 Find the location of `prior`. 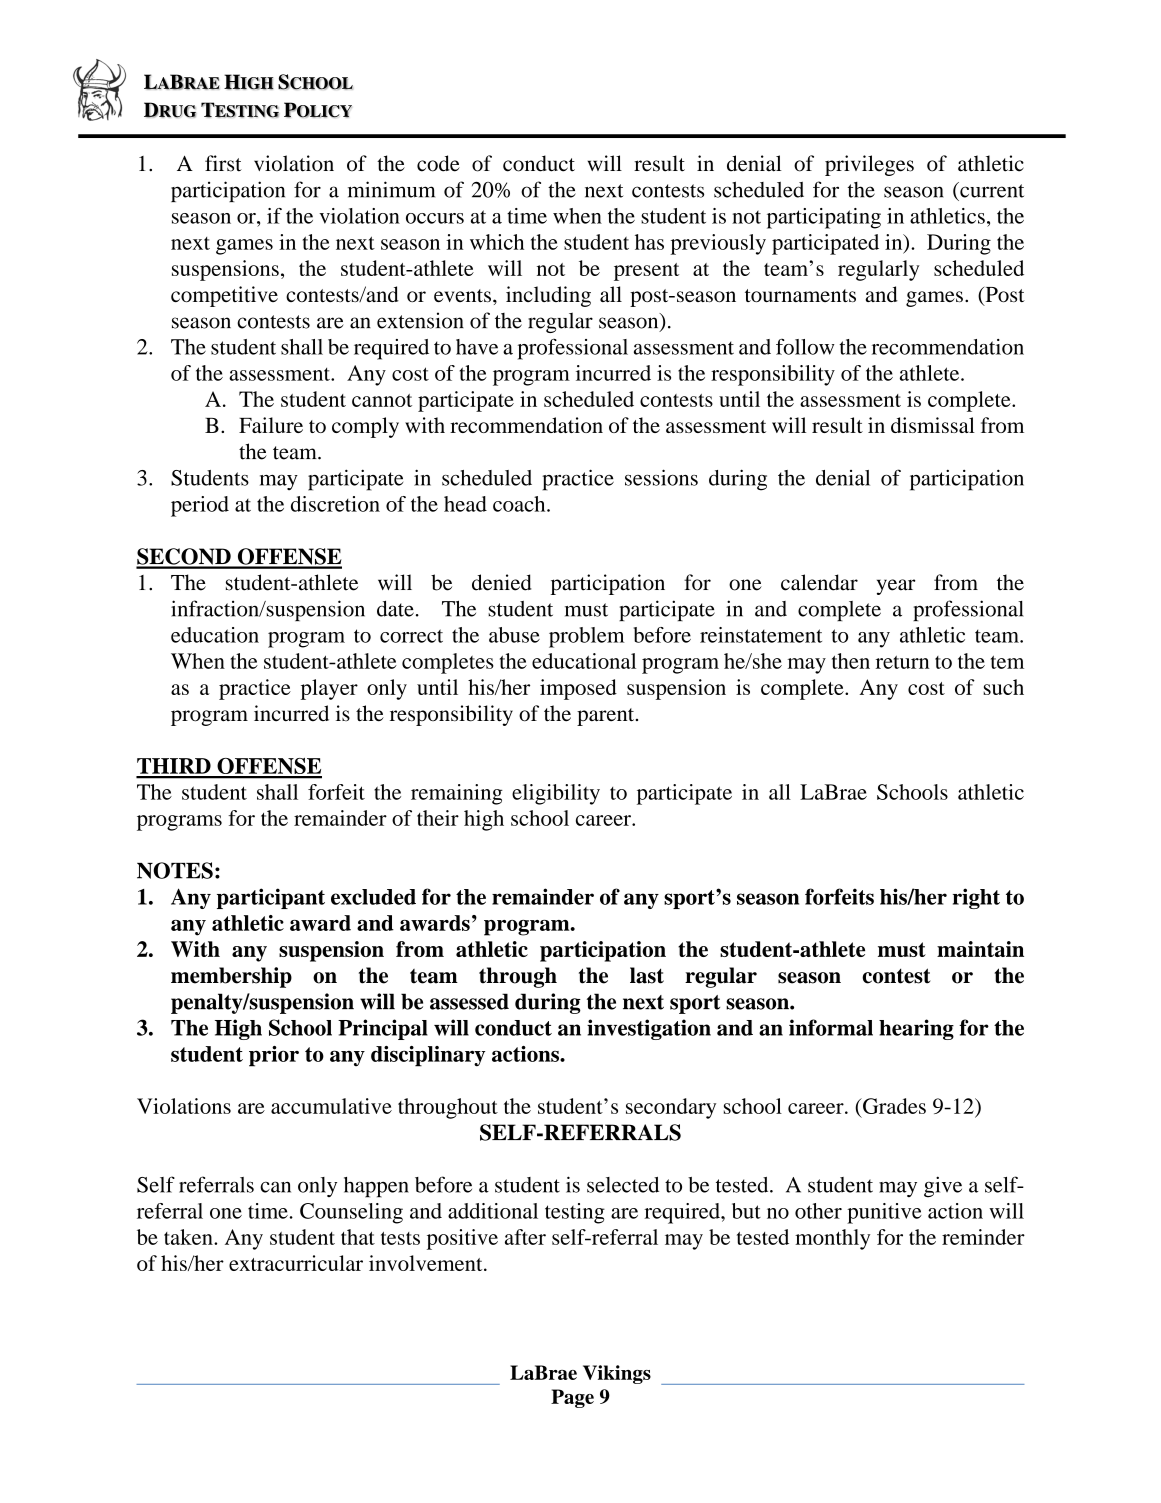

prior is located at coordinates (274, 1056).
